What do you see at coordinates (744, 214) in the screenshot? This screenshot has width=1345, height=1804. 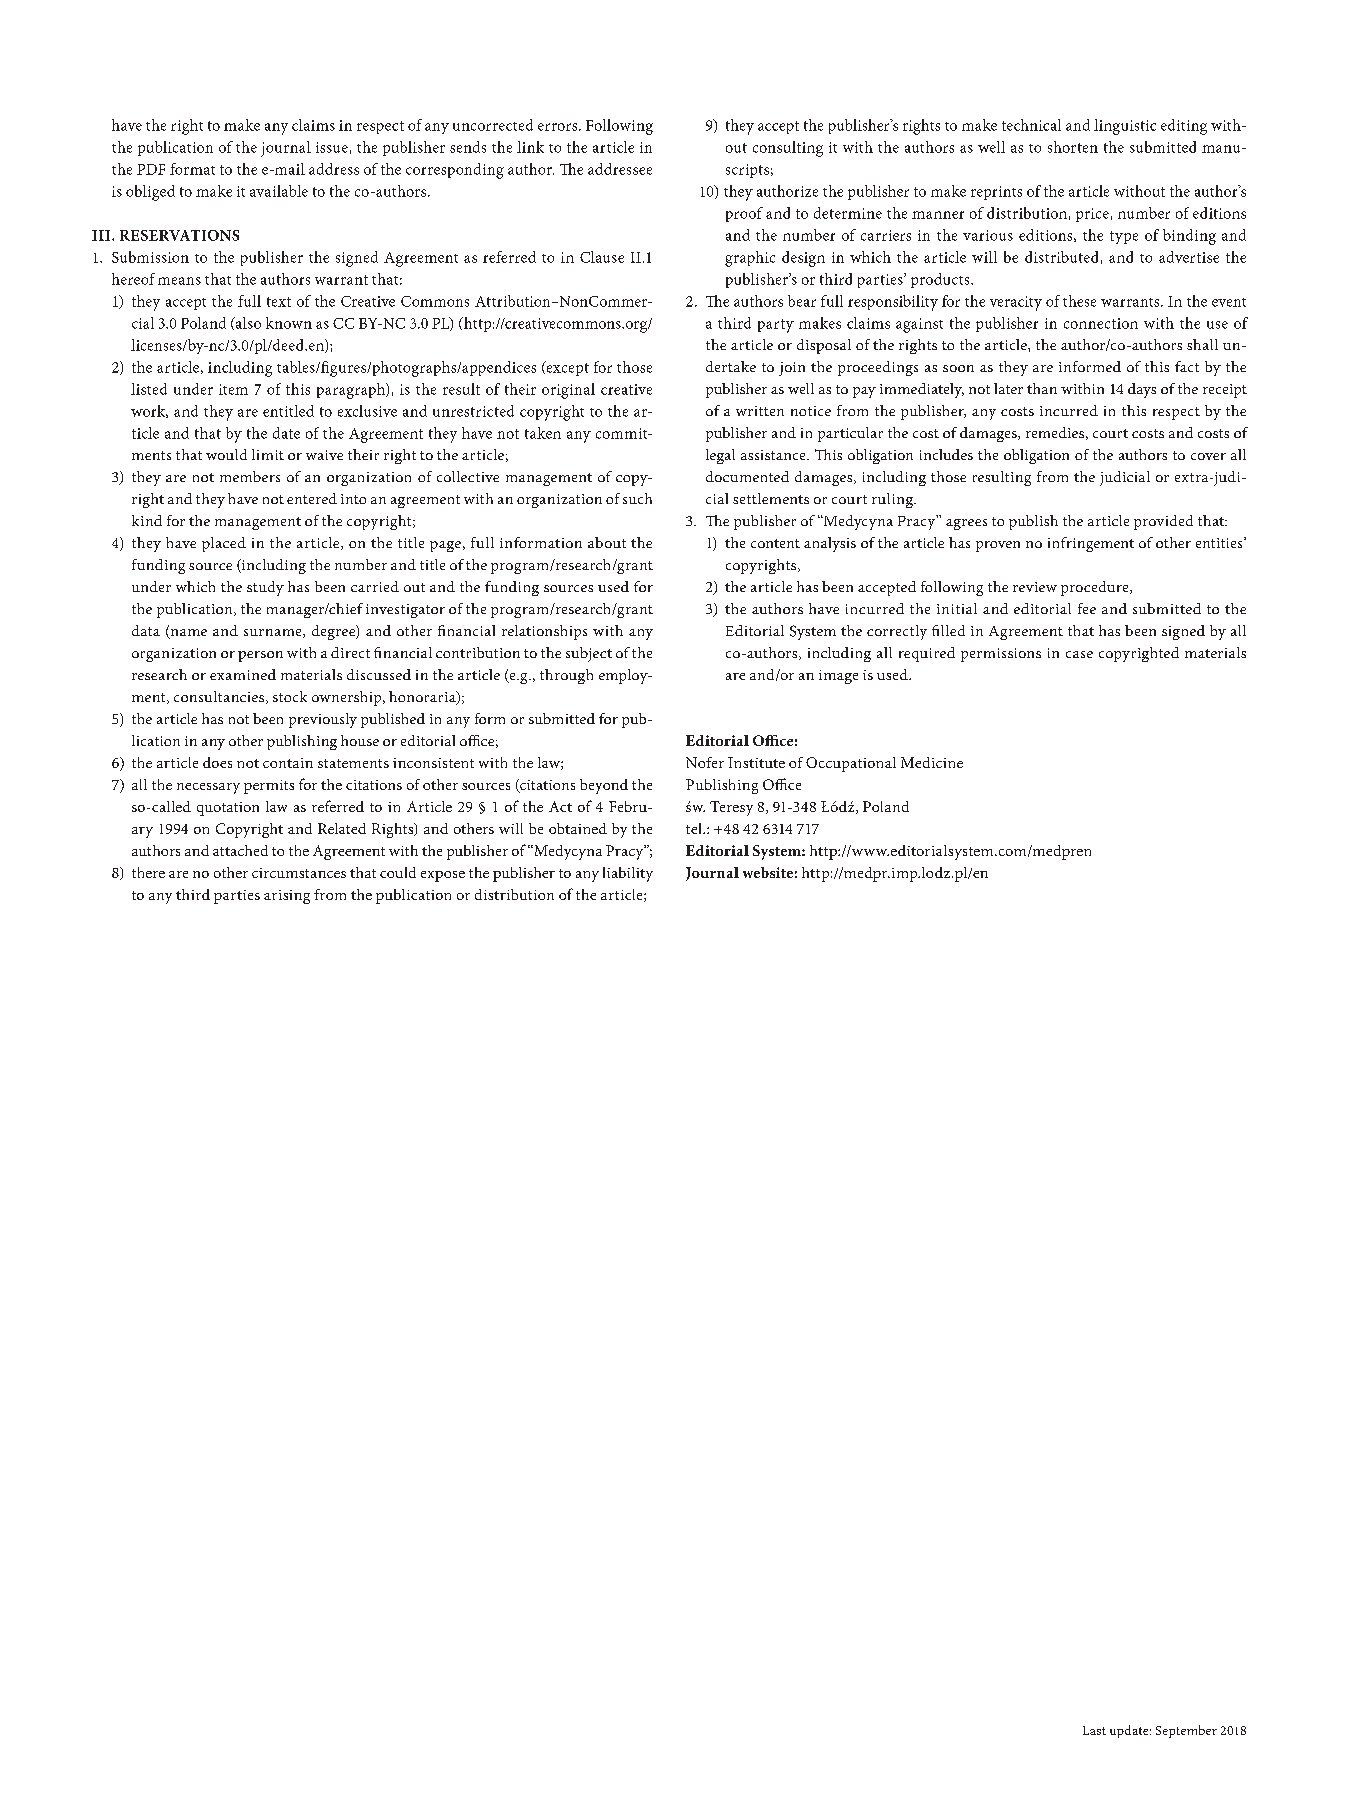 I see `proof` at bounding box center [744, 214].
